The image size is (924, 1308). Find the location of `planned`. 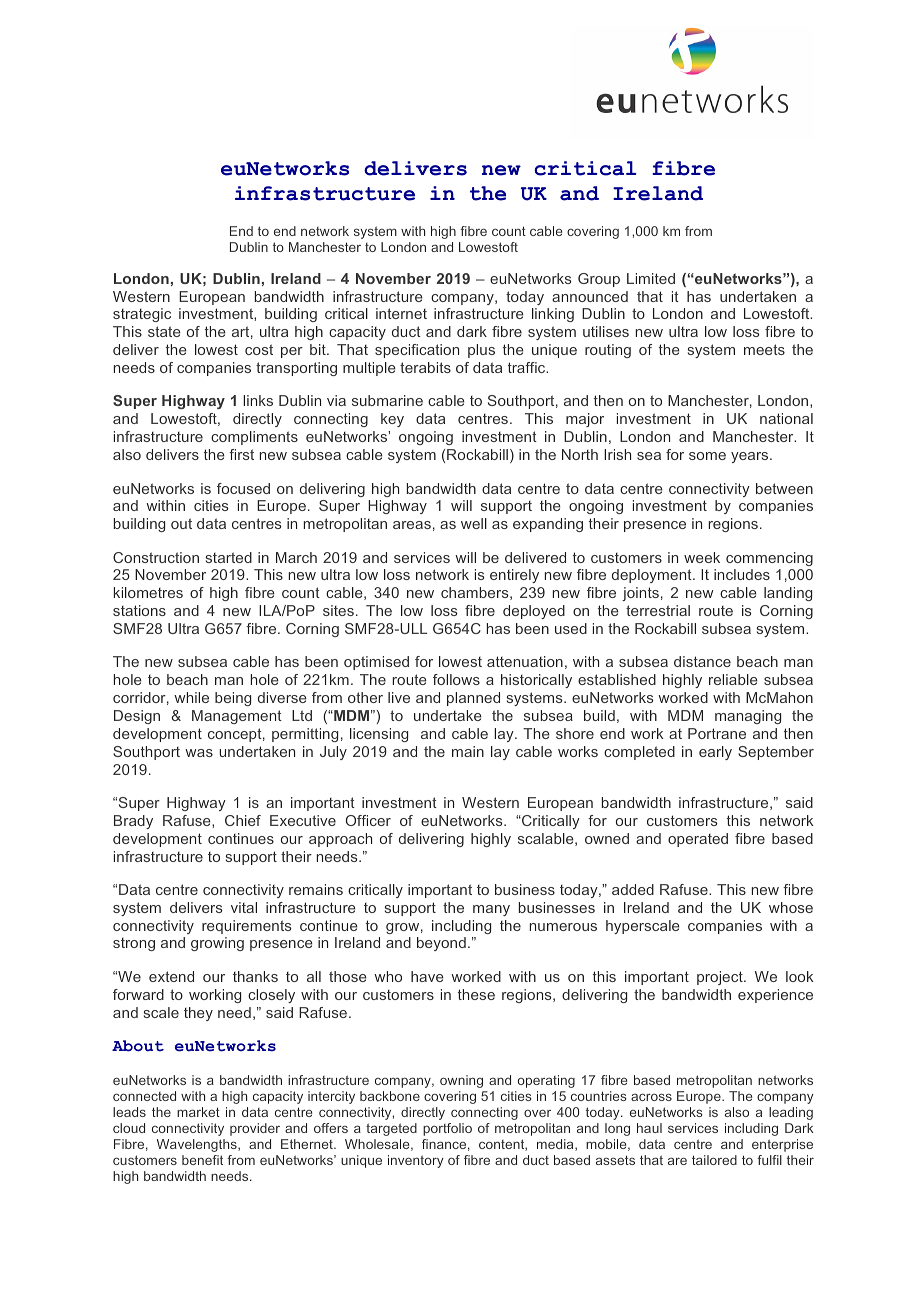

planned is located at coordinates (473, 699).
